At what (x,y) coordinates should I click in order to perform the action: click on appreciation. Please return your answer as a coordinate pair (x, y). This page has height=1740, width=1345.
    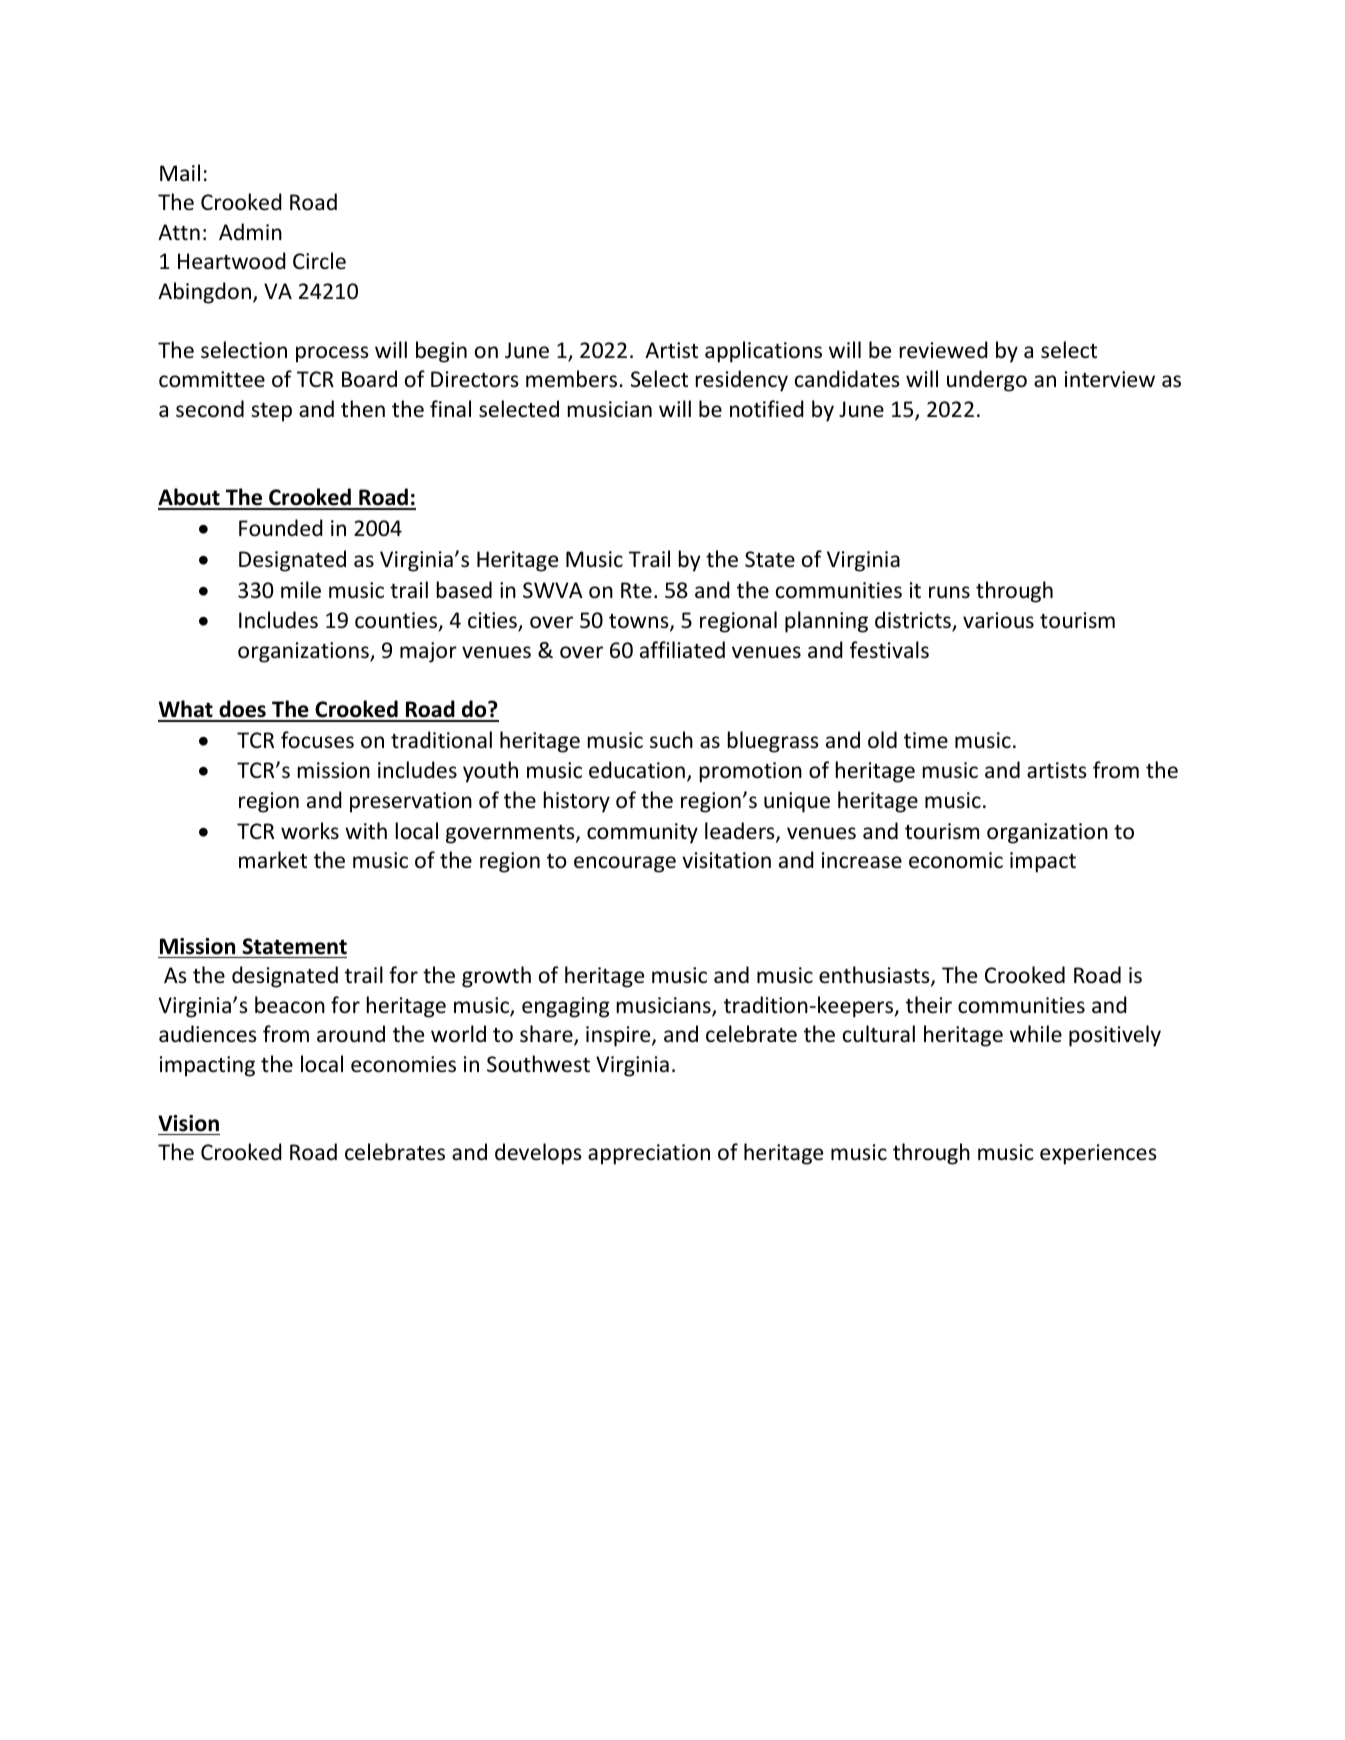
    Looking at the image, I should click on (649, 1154).
